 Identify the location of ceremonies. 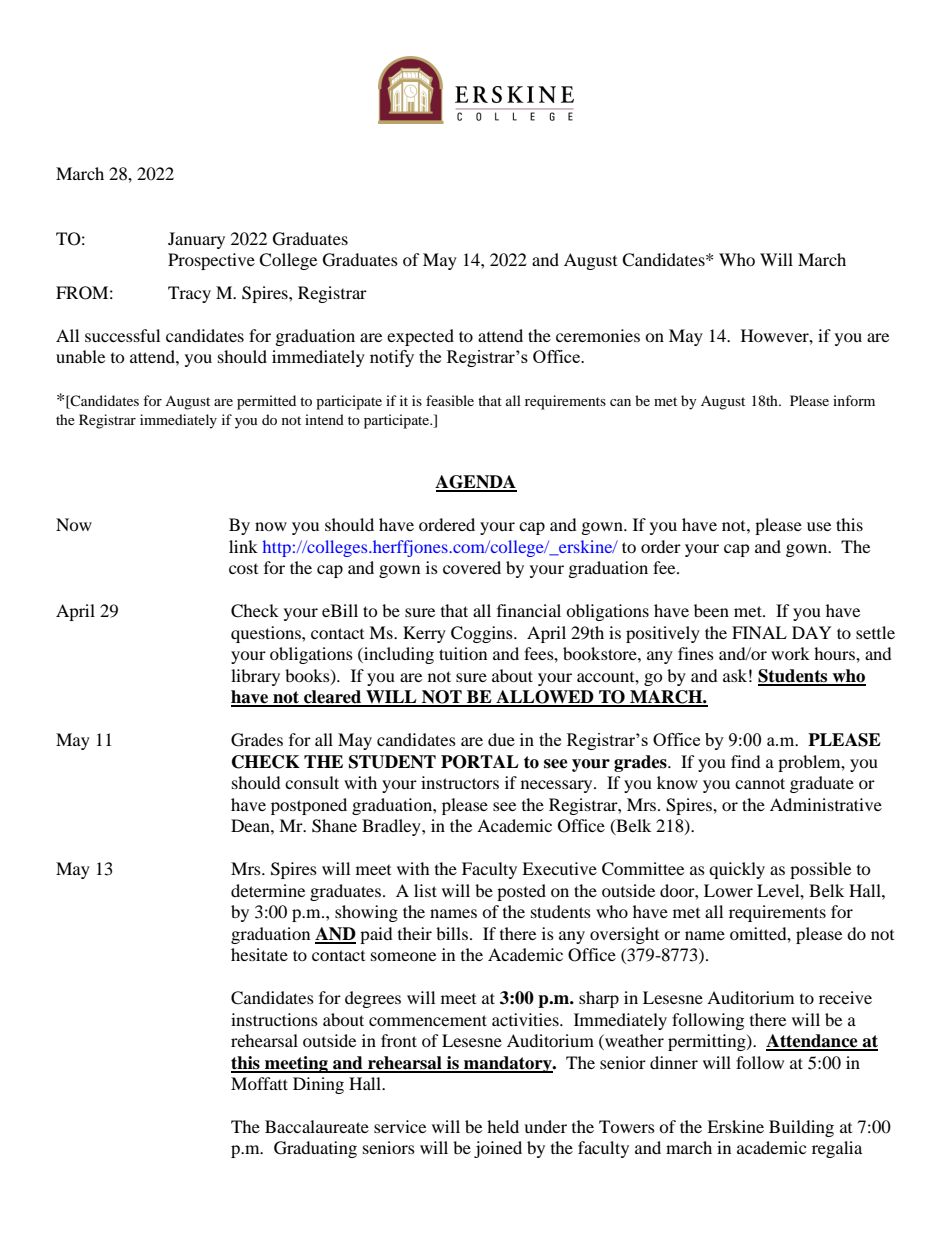
(598, 335).
